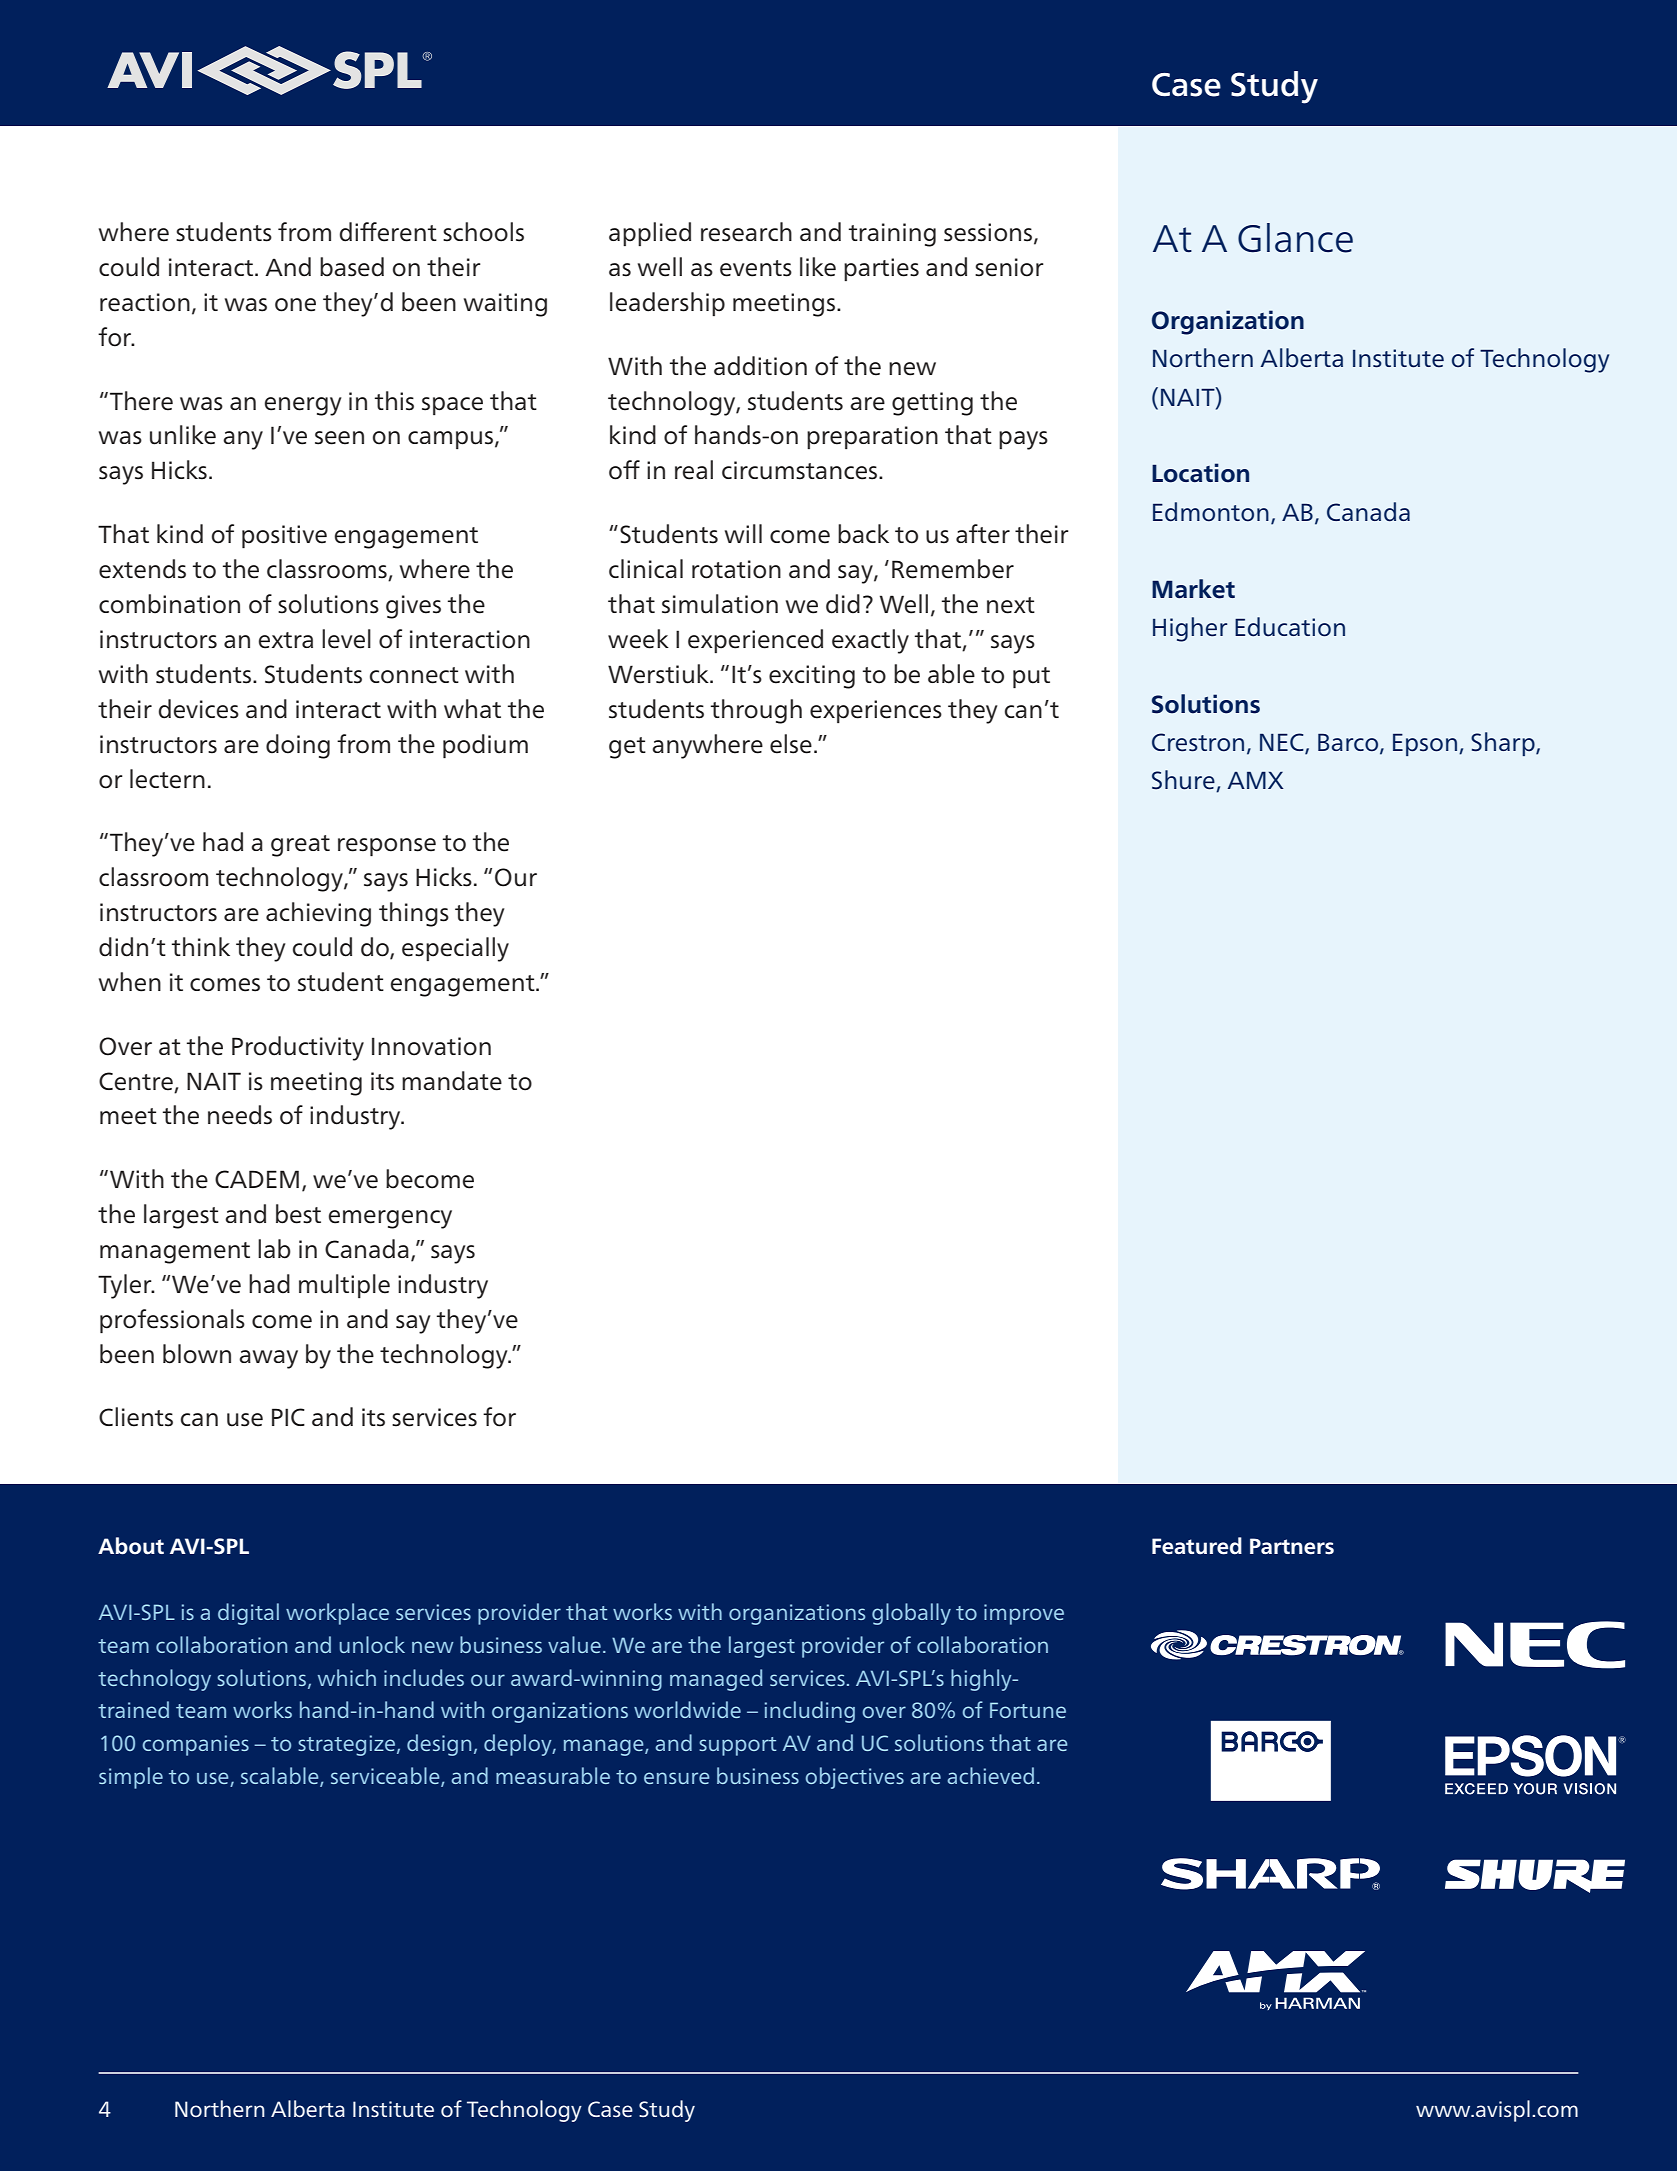  I want to click on one, so click(295, 305).
